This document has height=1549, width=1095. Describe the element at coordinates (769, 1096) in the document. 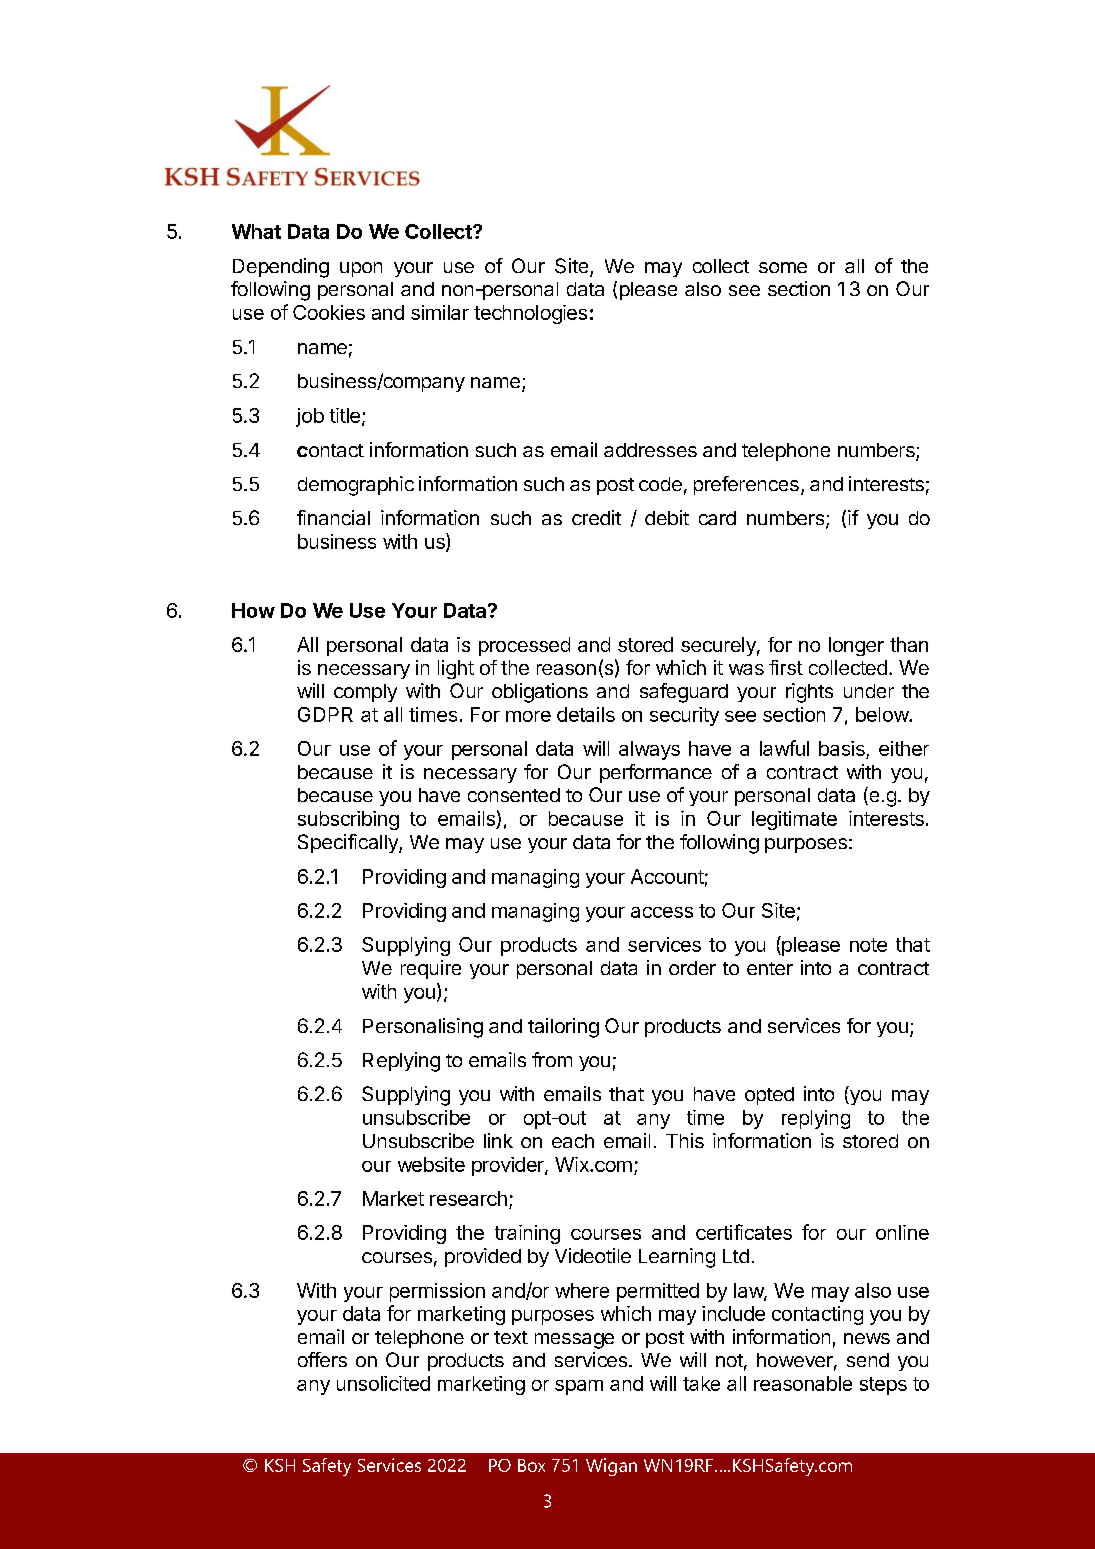

I see `opted` at that location.
